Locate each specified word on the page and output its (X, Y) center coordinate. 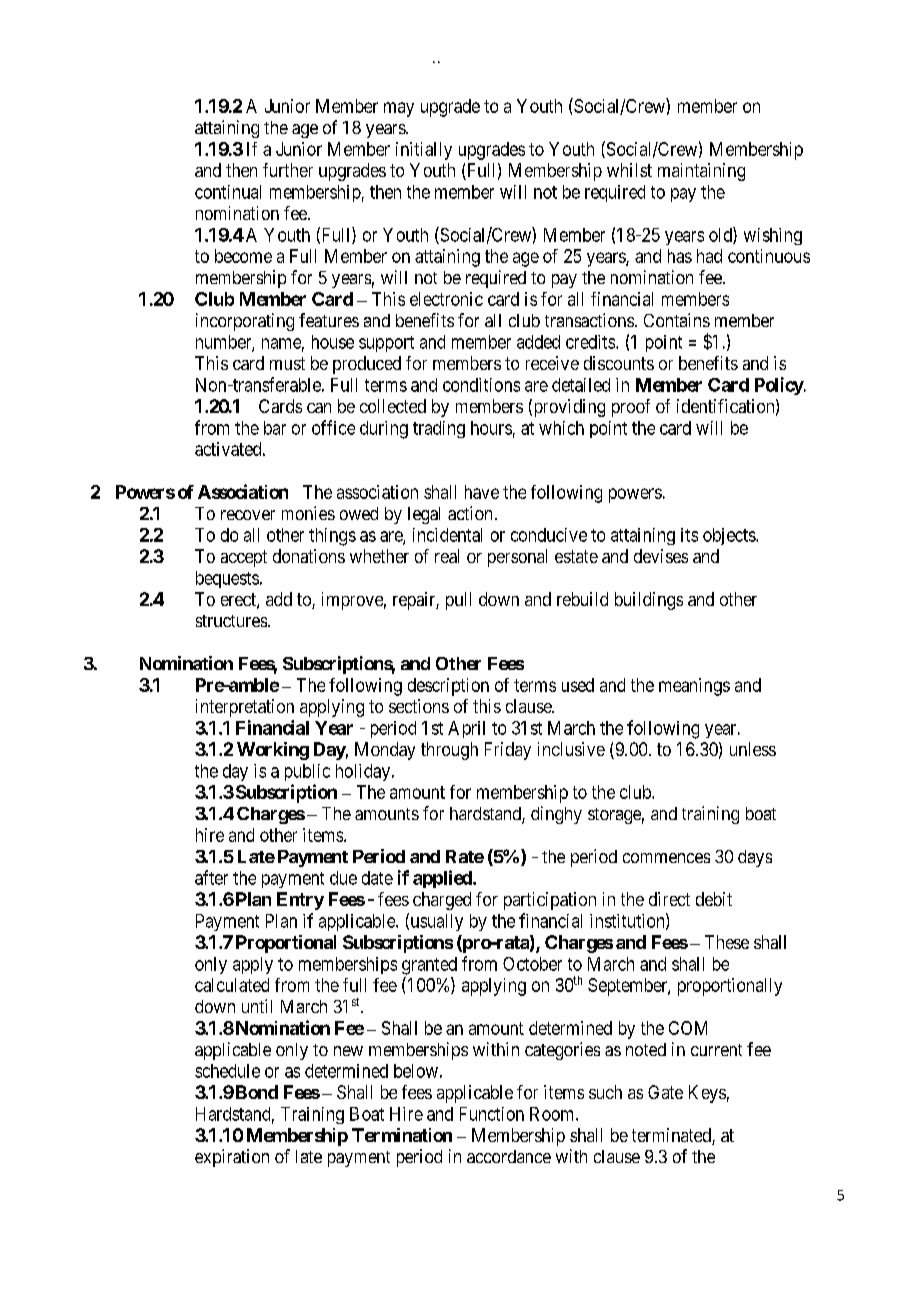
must (287, 363)
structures (231, 621)
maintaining (701, 172)
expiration (232, 1158)
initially (424, 151)
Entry (300, 901)
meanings (694, 687)
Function (492, 1114)
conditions (481, 385)
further (288, 170)
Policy (779, 386)
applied (443, 879)
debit (714, 899)
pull (458, 601)
